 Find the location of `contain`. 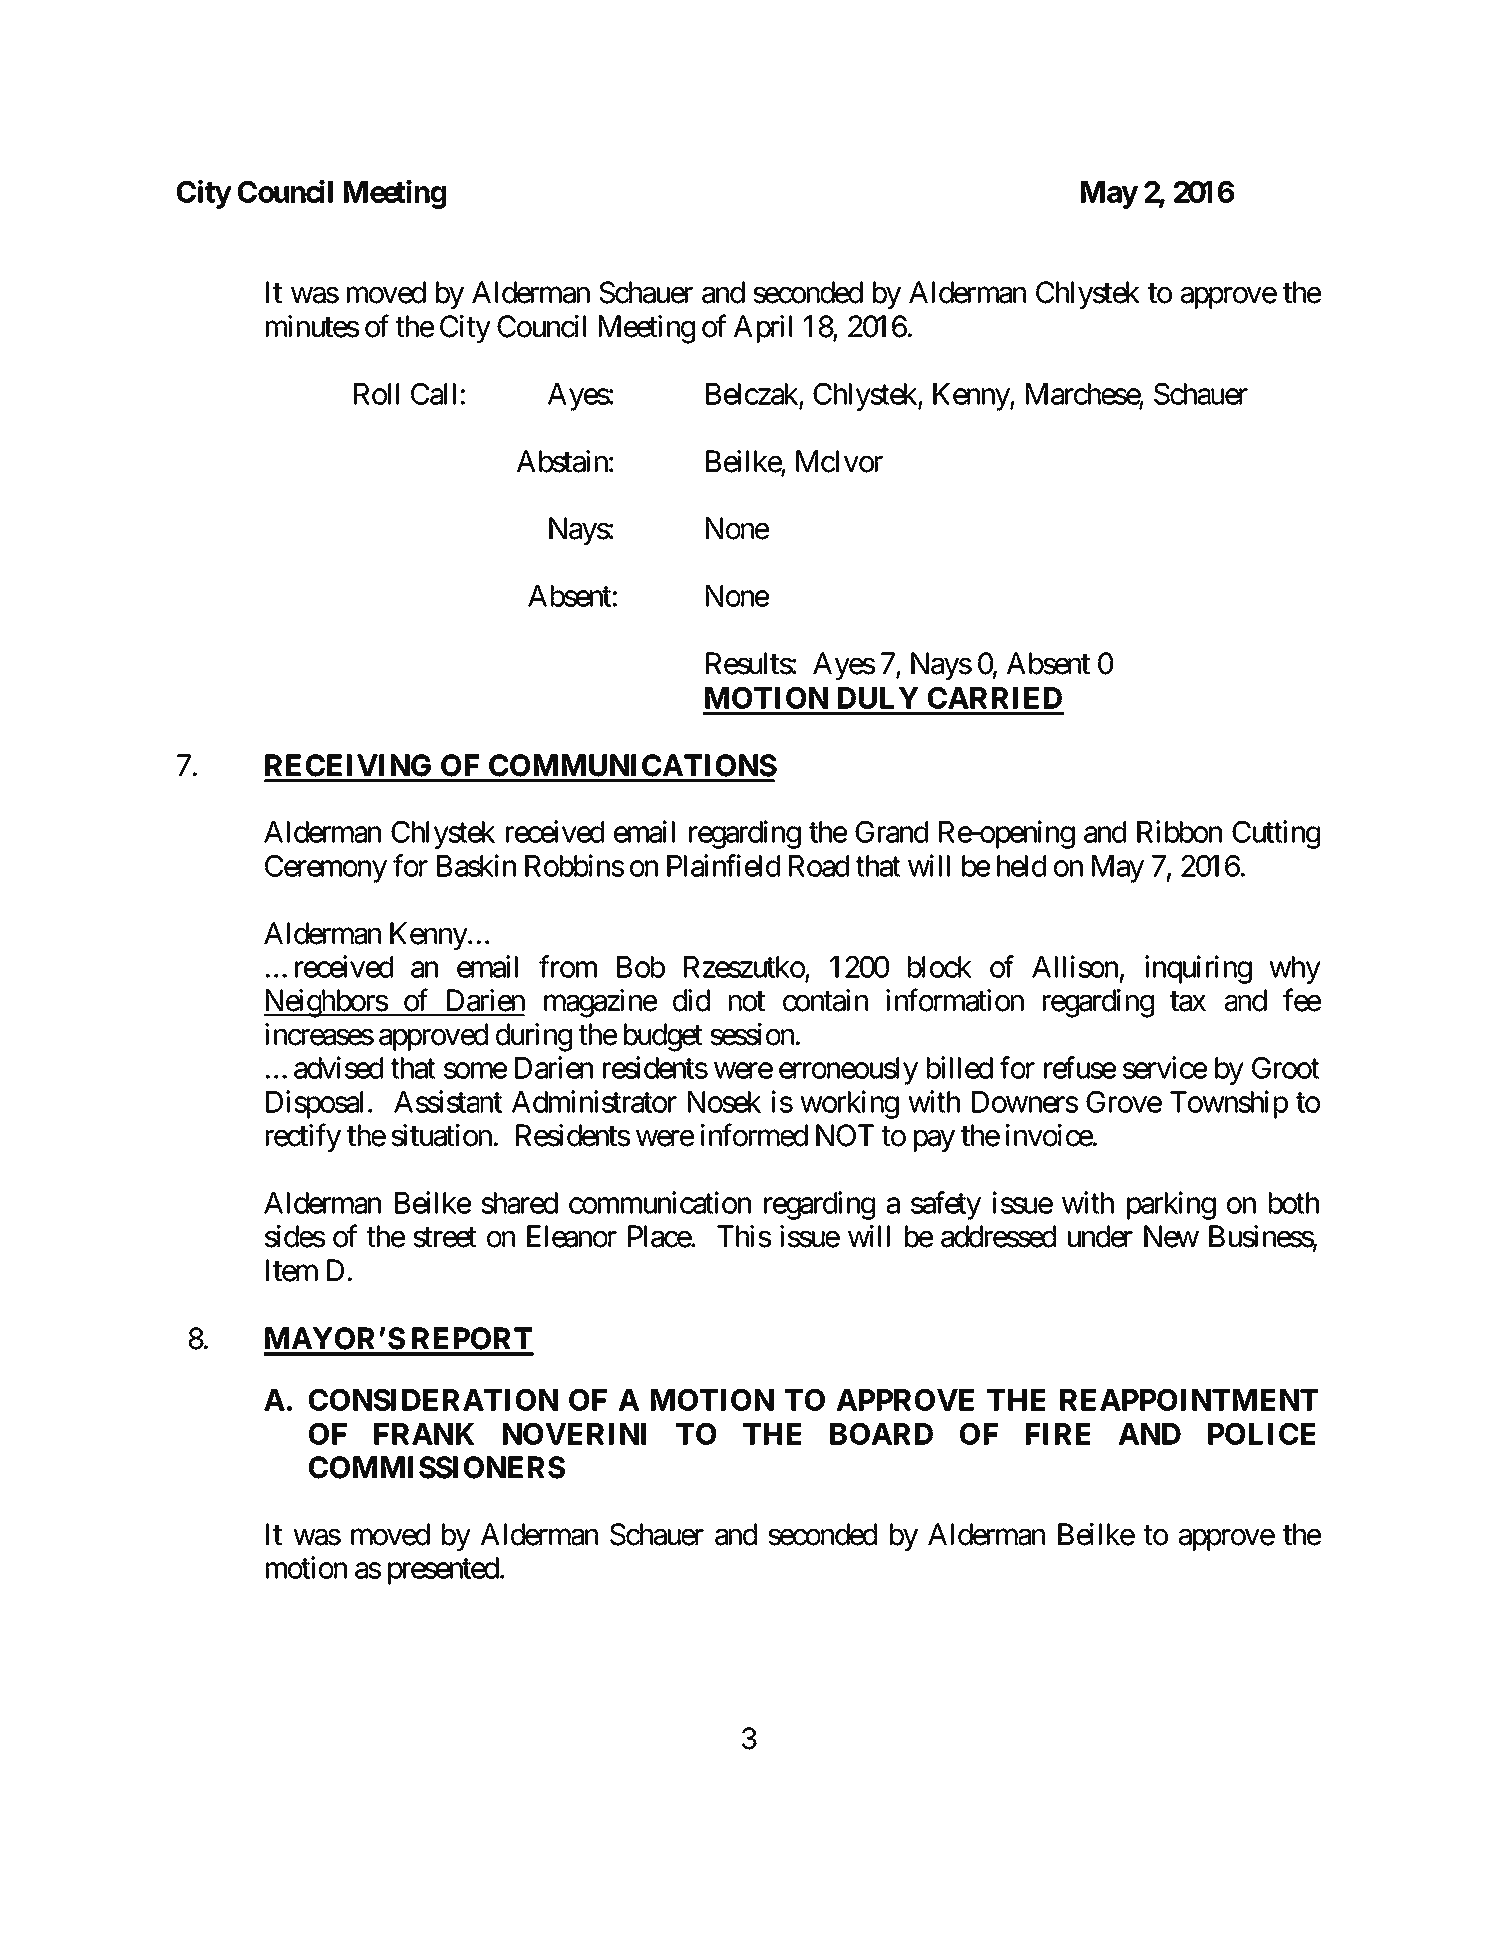

contain is located at coordinates (825, 1000).
